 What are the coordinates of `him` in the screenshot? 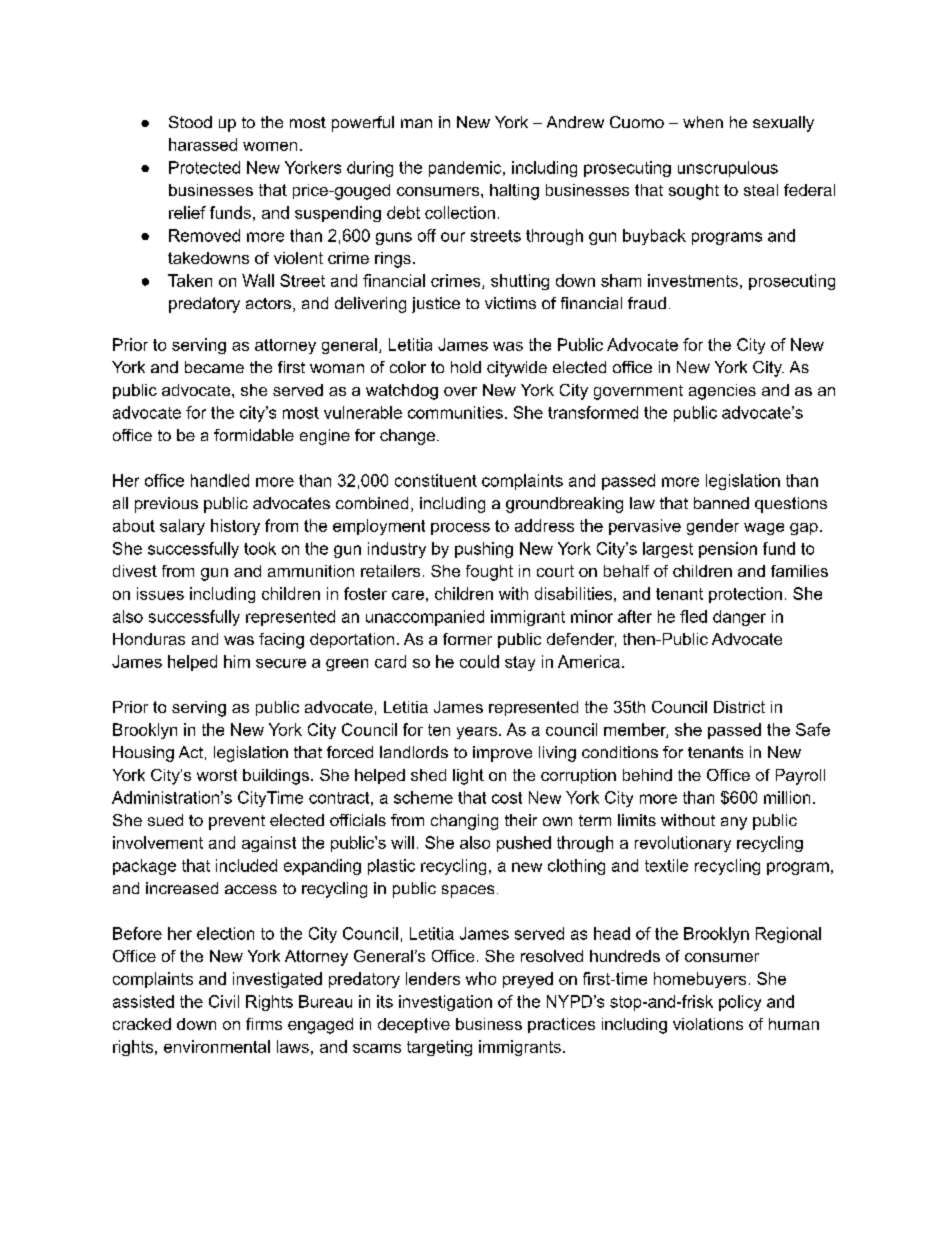 It's located at (237, 661).
